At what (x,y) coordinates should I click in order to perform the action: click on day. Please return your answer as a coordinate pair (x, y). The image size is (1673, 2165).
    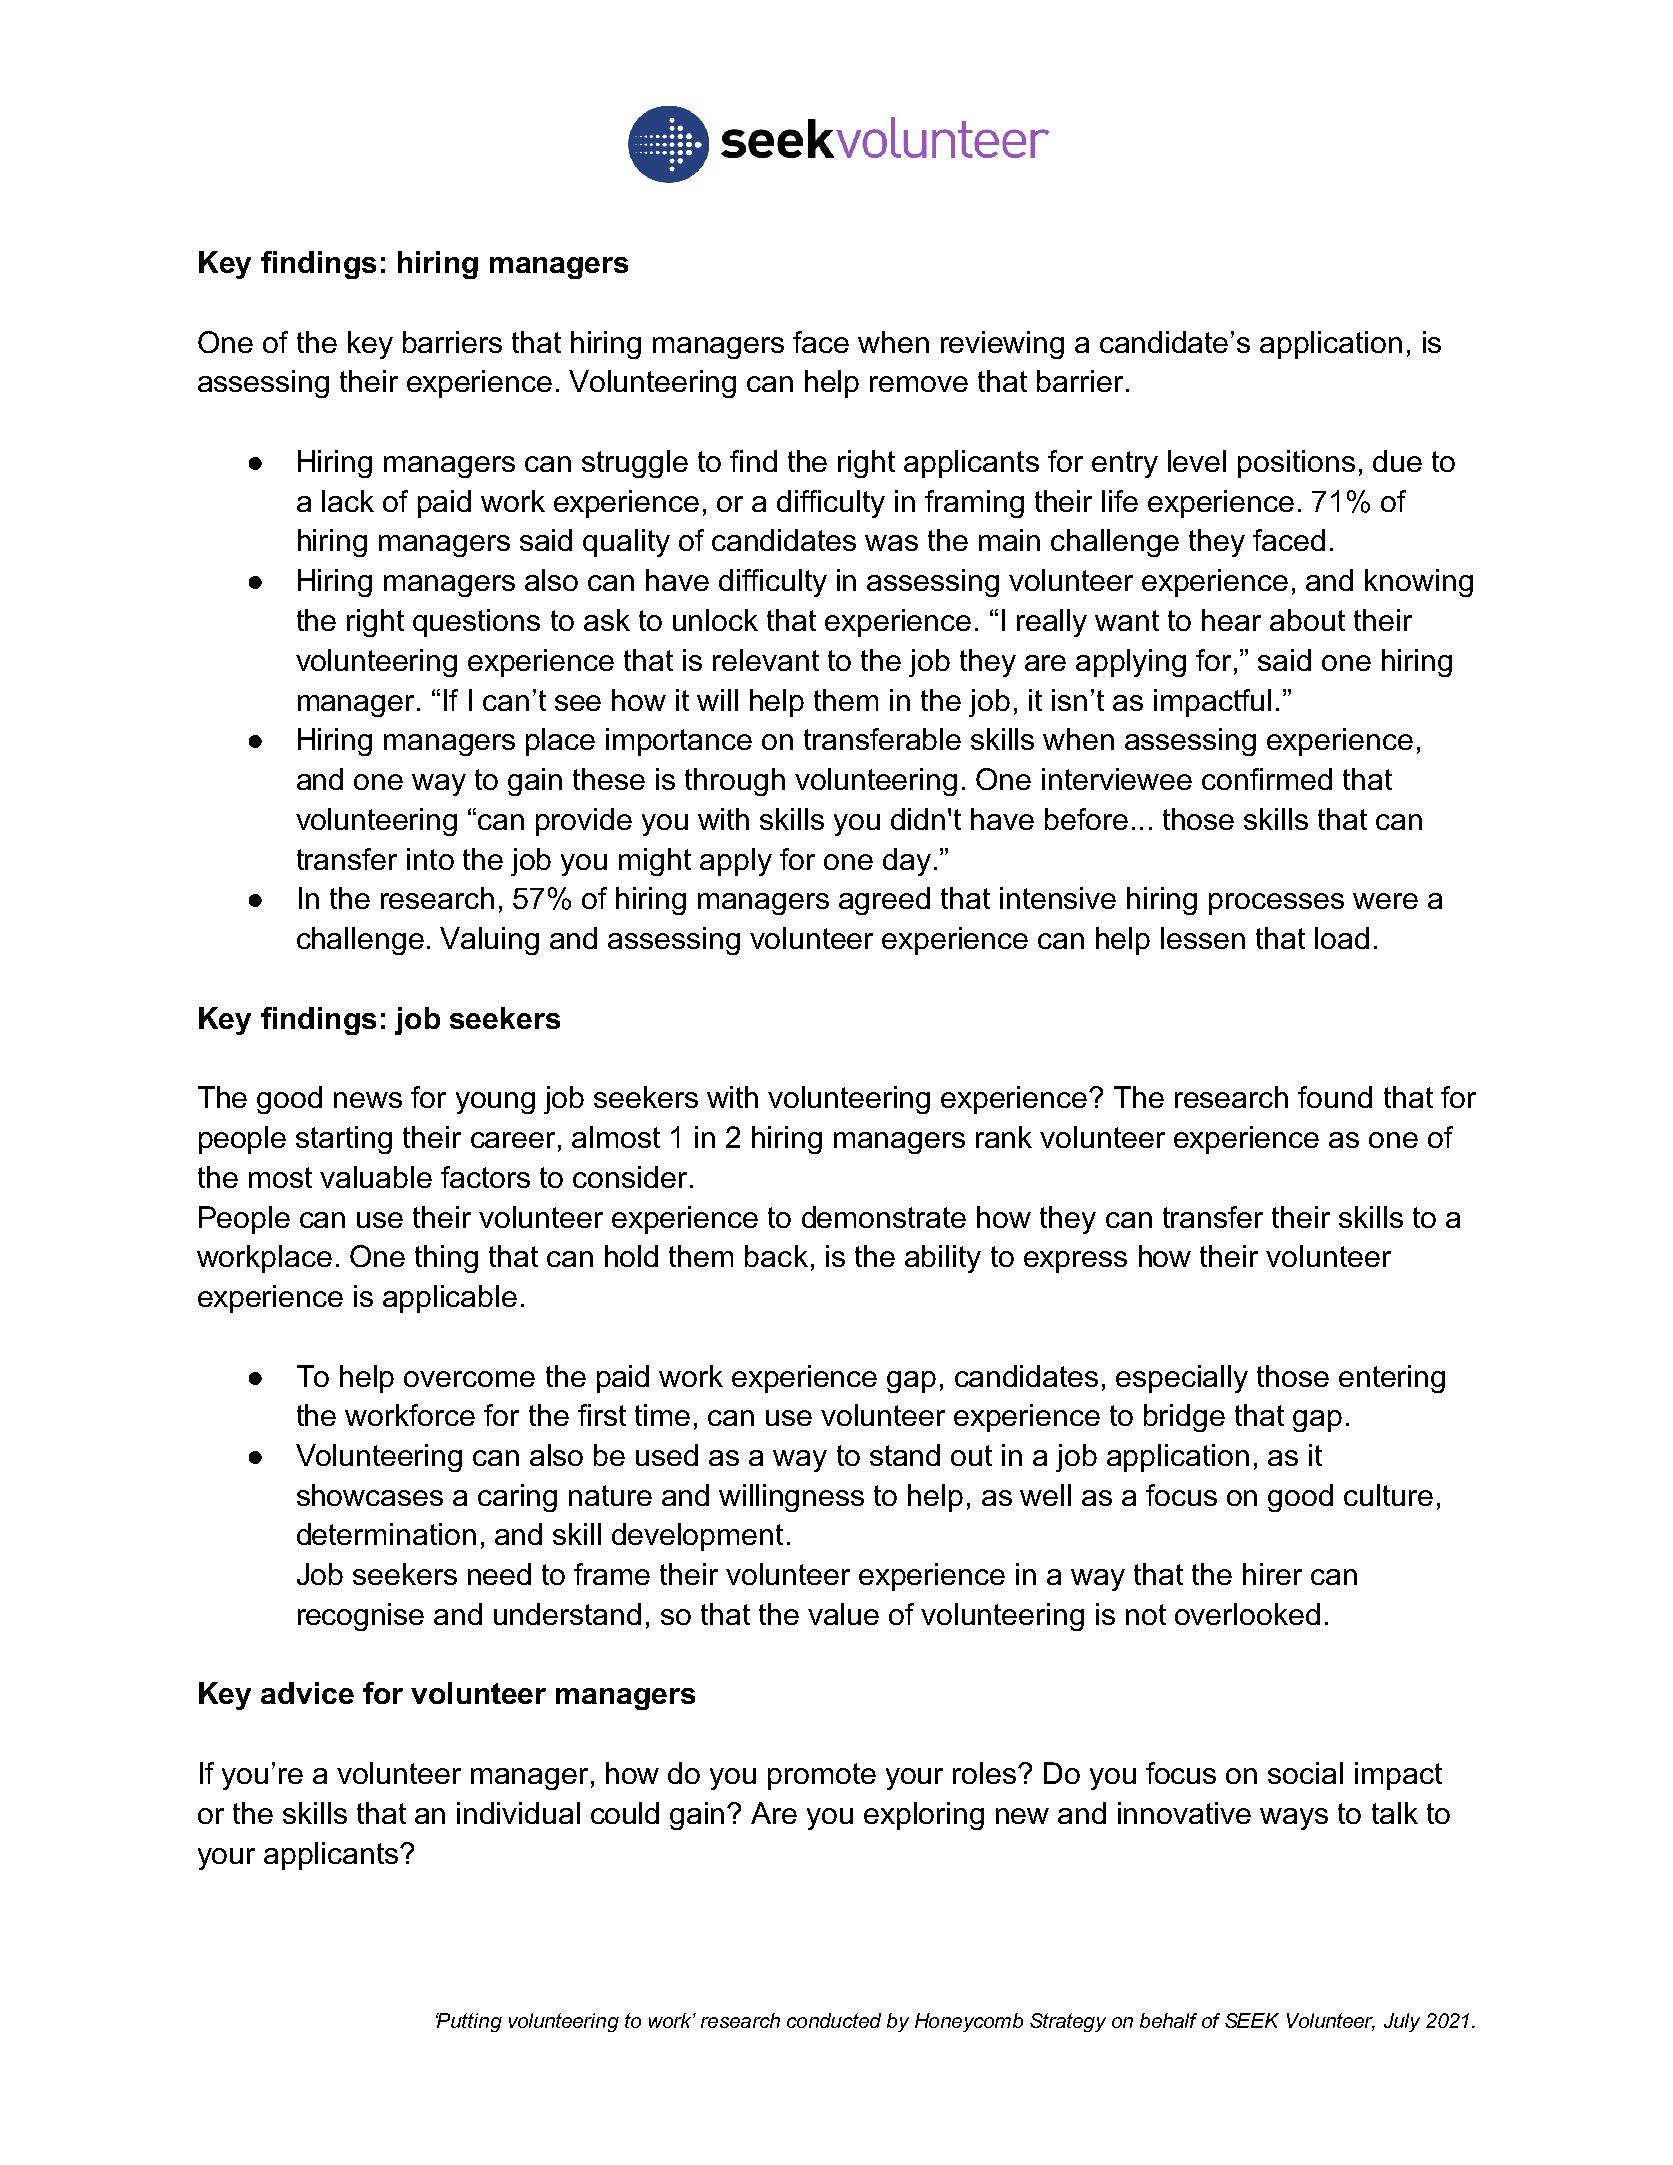
    Looking at the image, I should click on (907, 862).
